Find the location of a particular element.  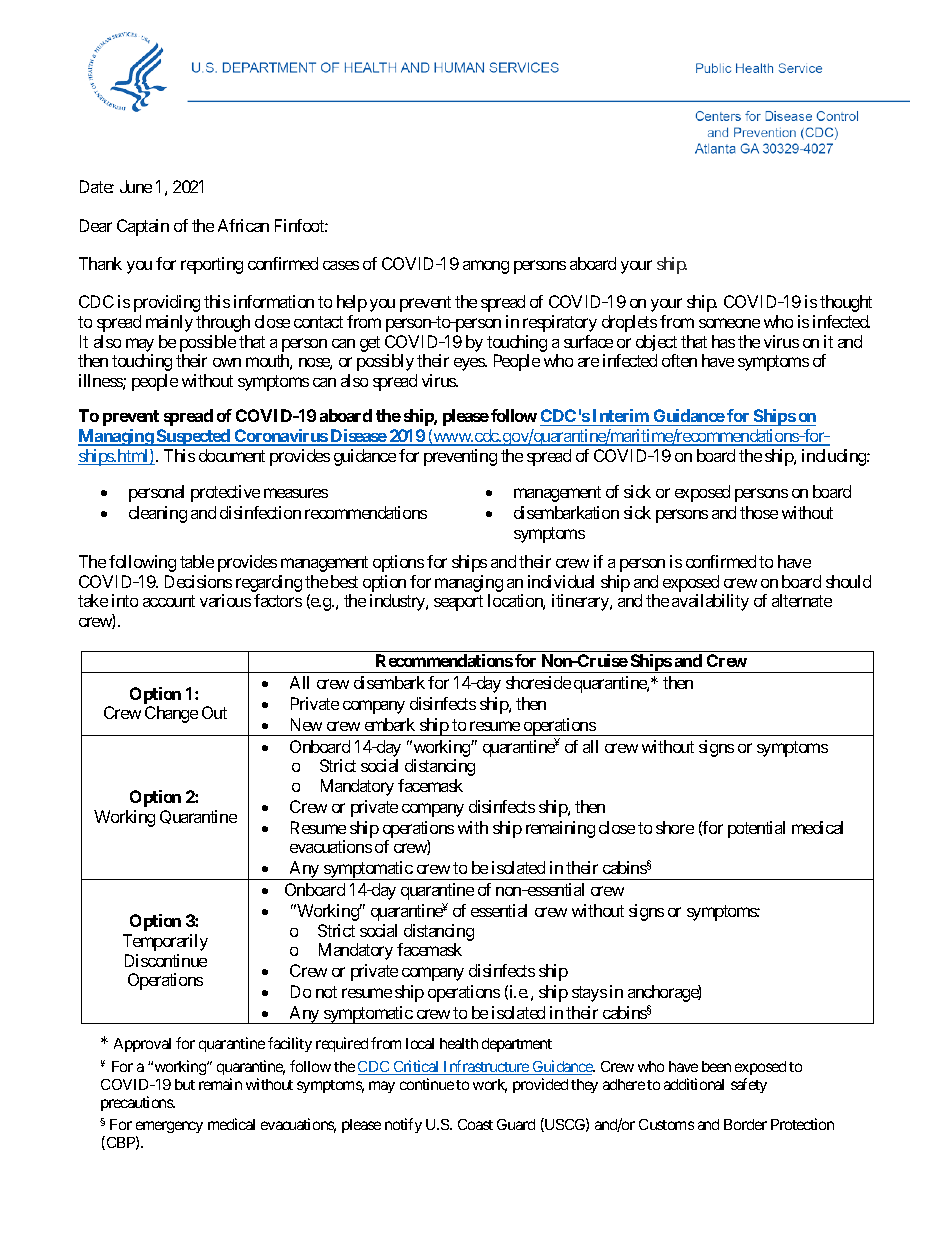

Coast is located at coordinates (475, 1124).
